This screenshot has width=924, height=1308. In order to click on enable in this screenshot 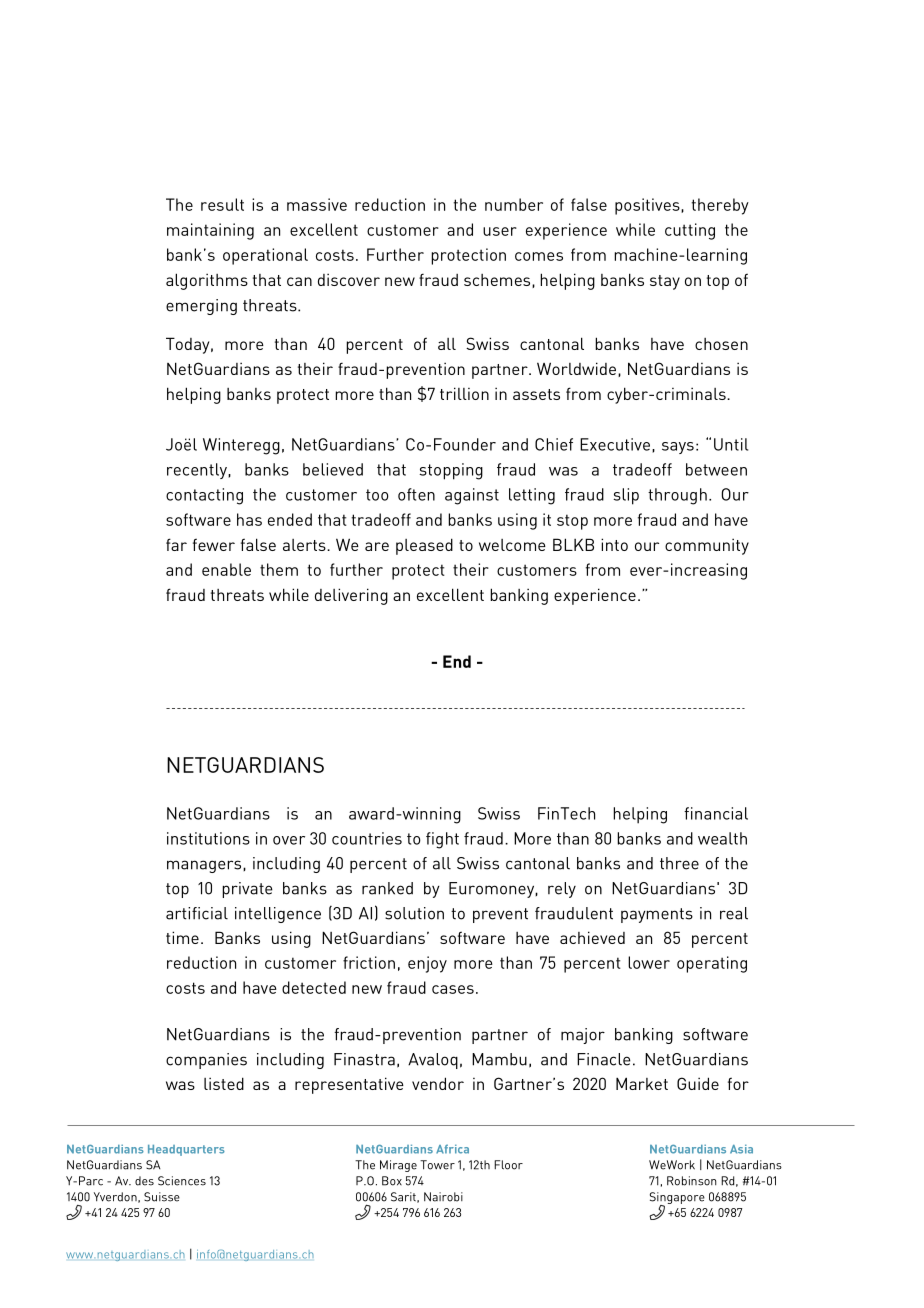, I will do `click(226, 569)`.
